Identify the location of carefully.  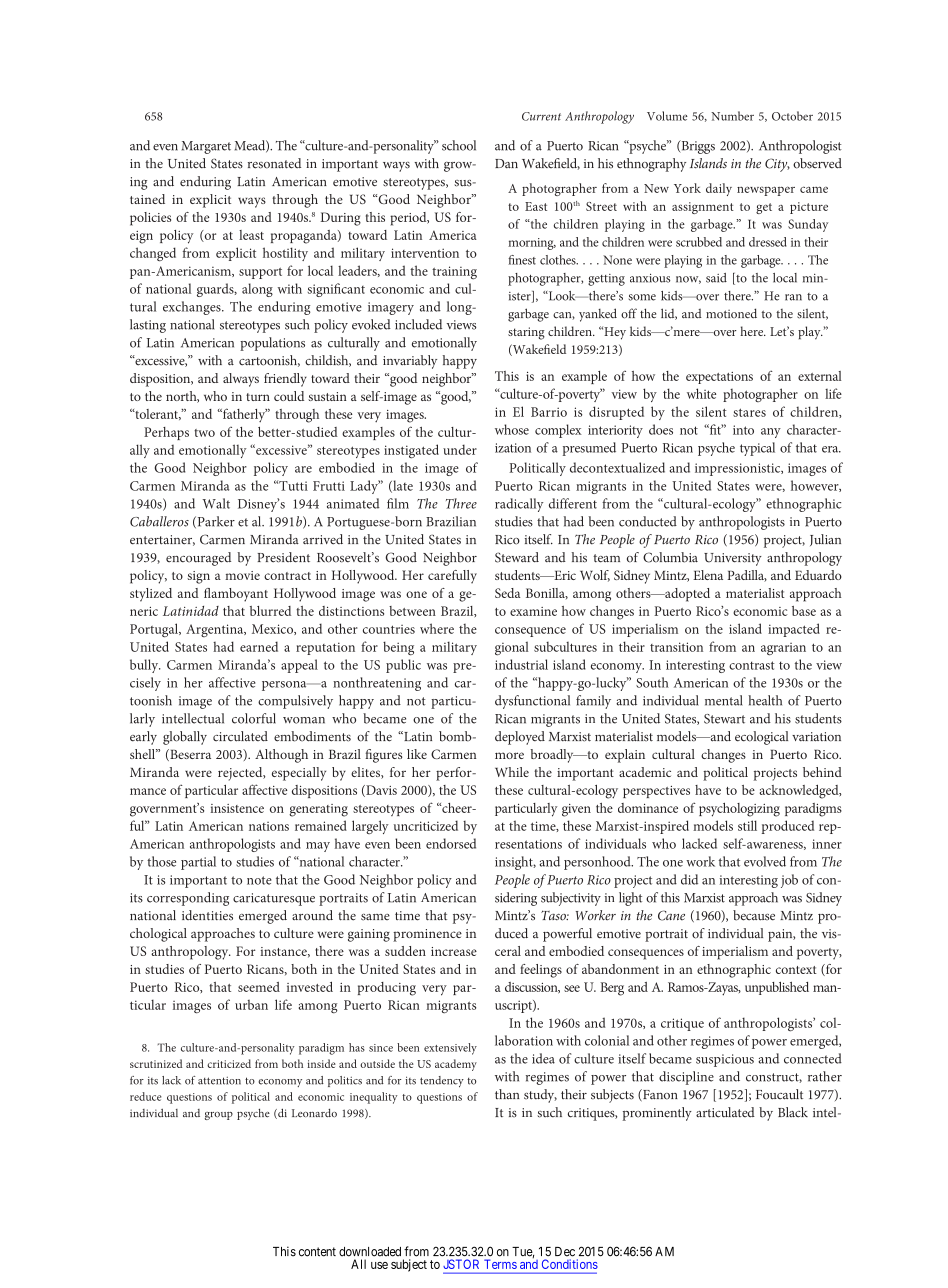
(452, 577).
